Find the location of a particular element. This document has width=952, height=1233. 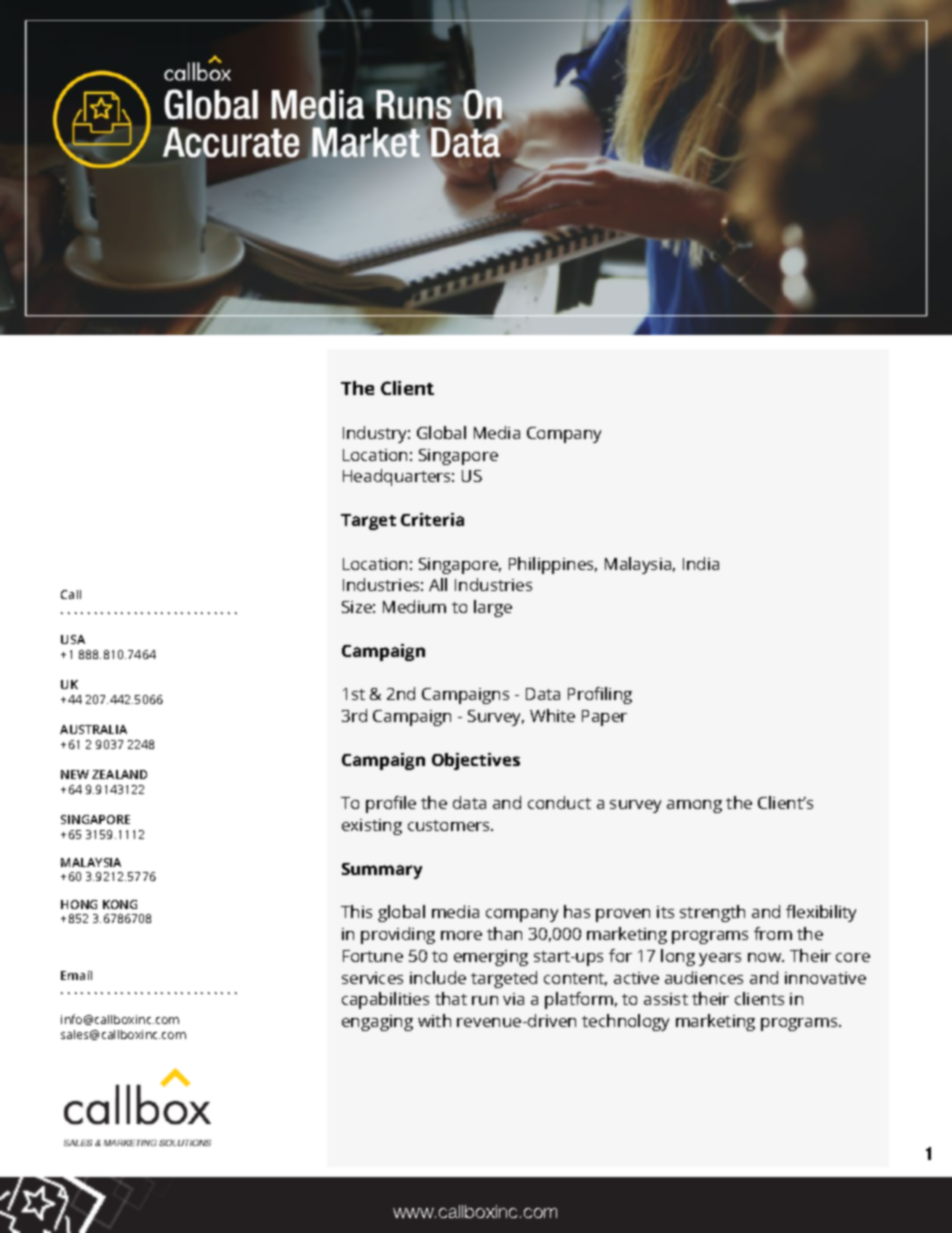

assist is located at coordinates (666, 999).
